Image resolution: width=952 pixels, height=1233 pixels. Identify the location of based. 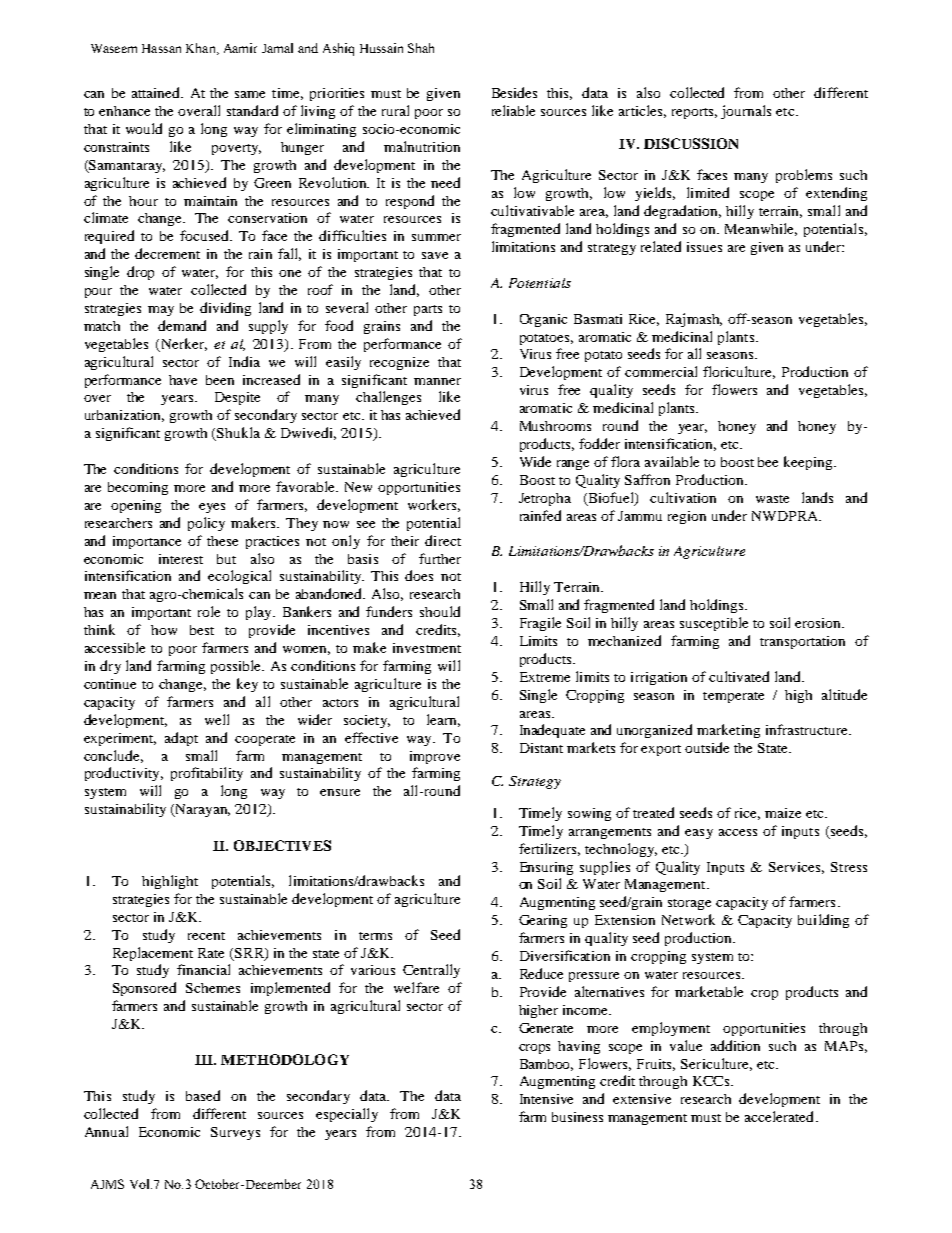
(203, 1095).
